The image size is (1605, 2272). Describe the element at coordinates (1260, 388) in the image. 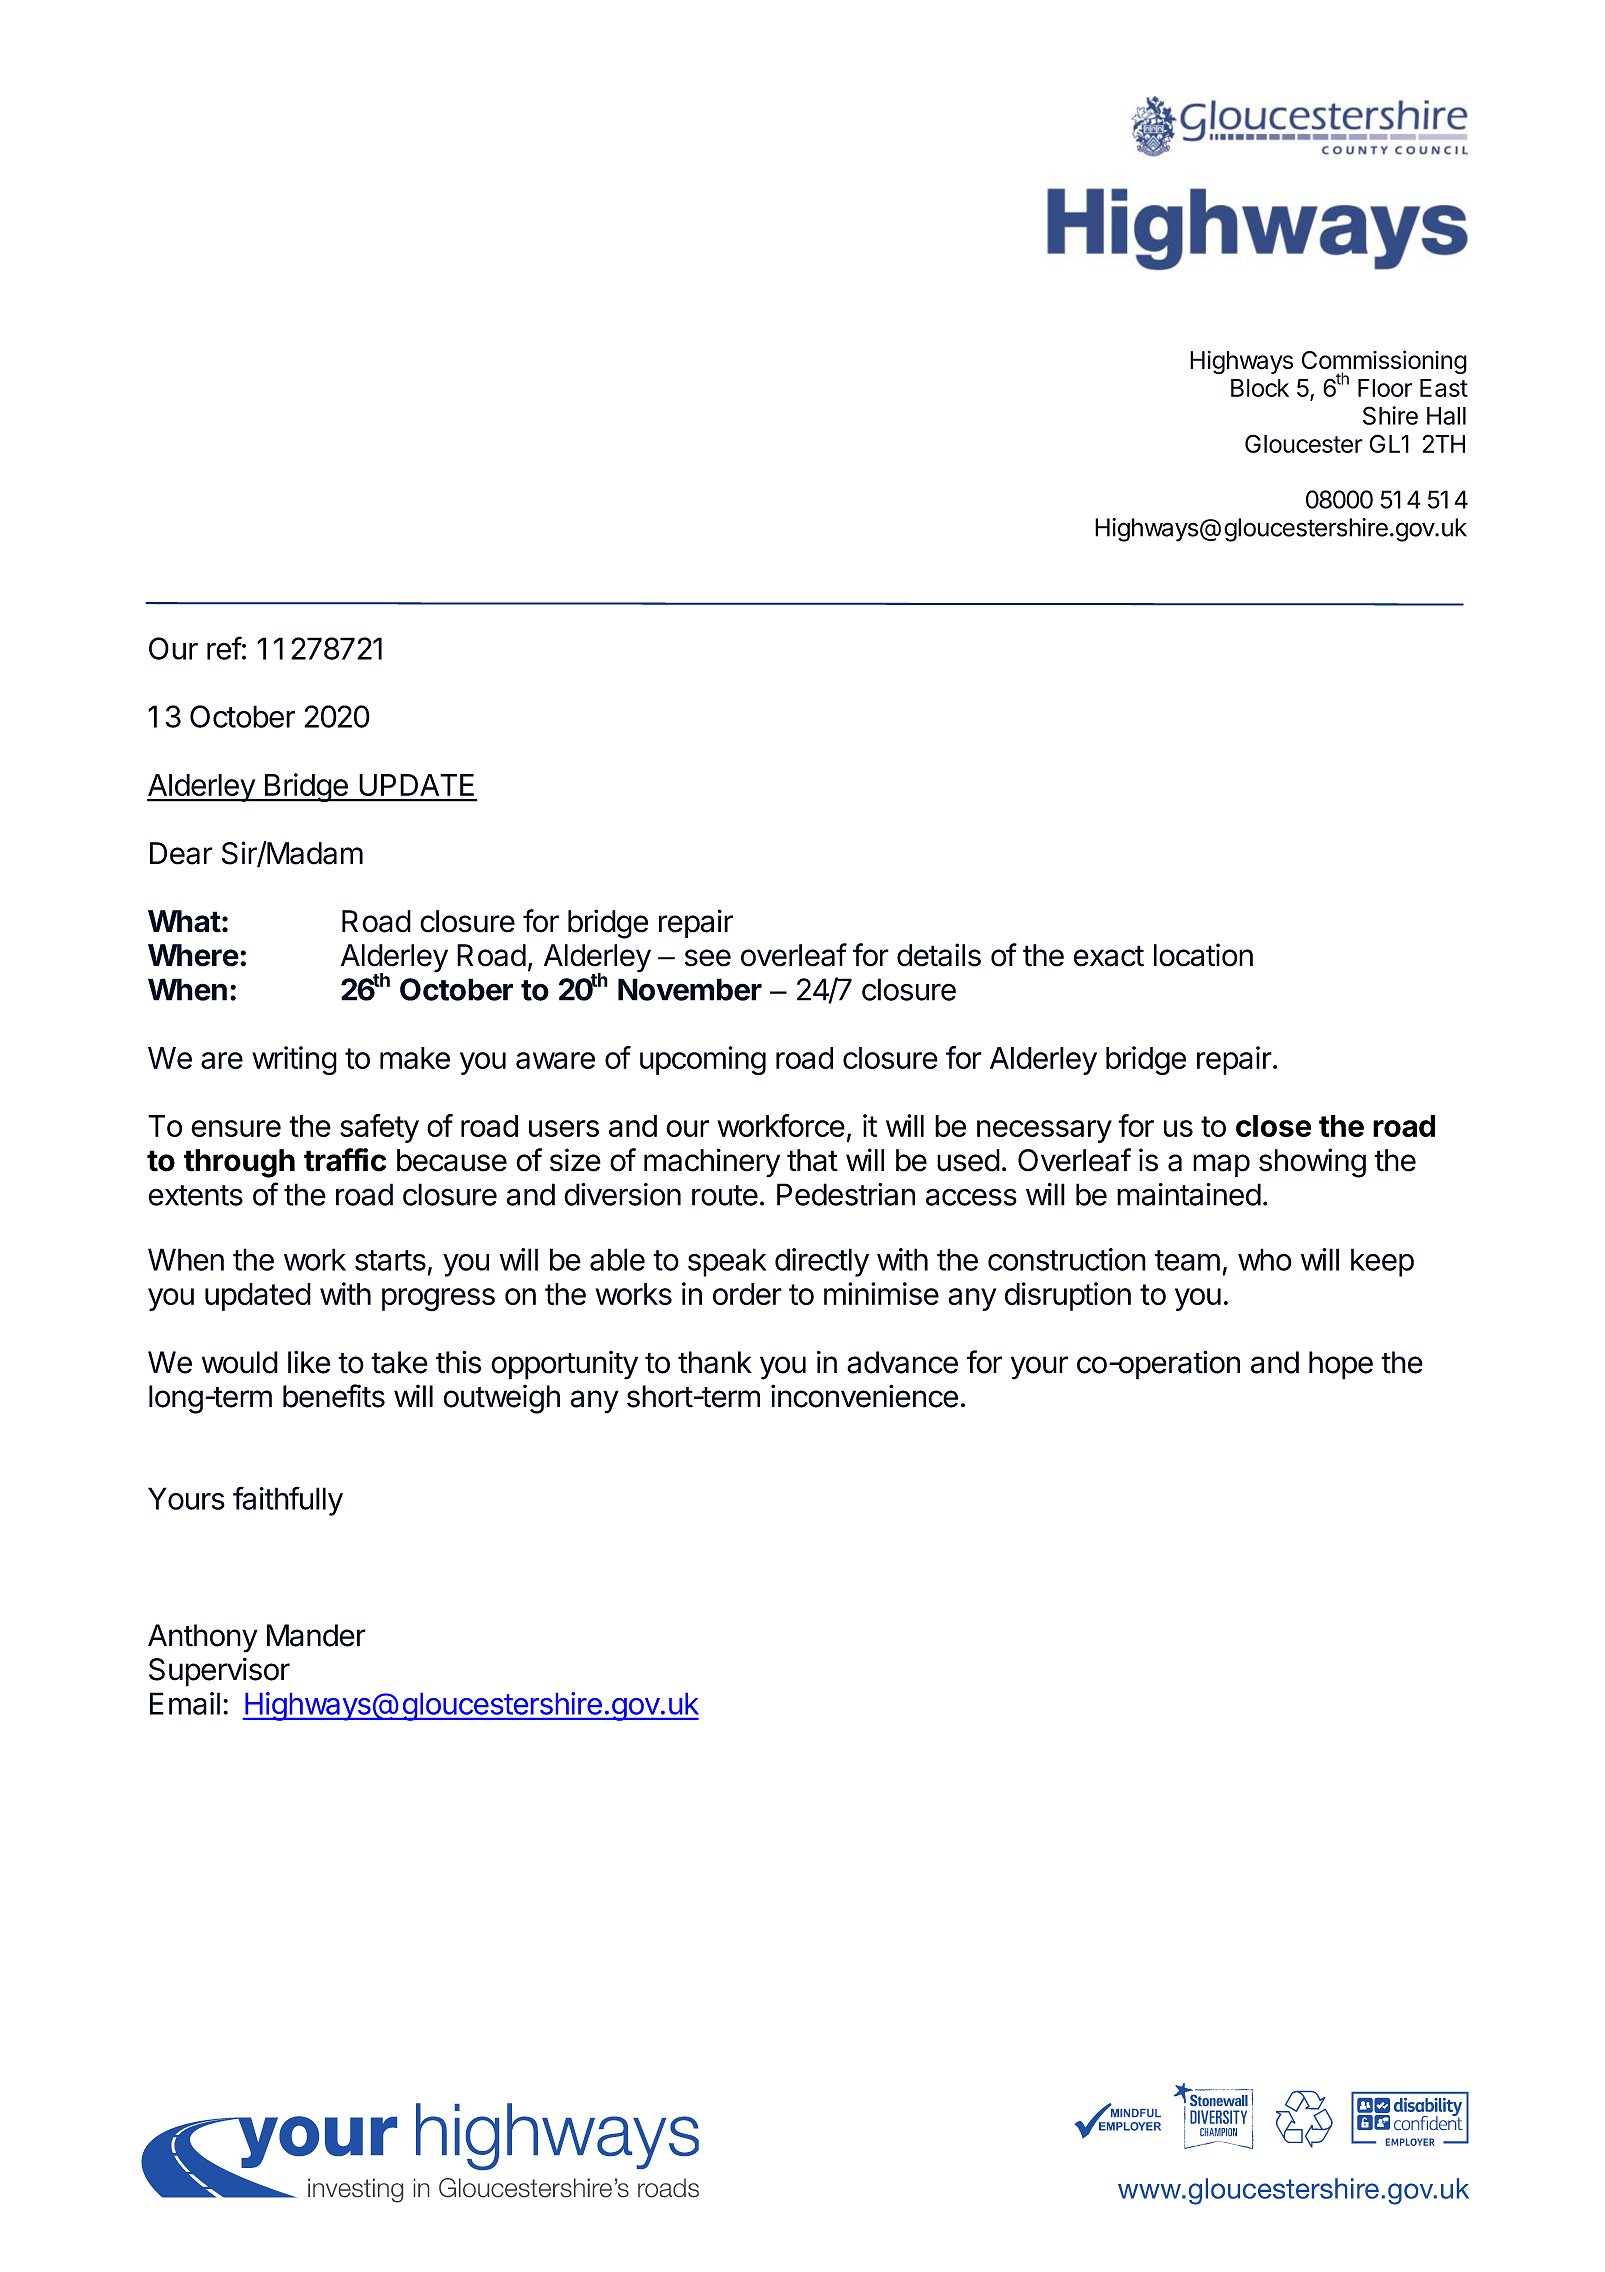

I see `Block` at that location.
